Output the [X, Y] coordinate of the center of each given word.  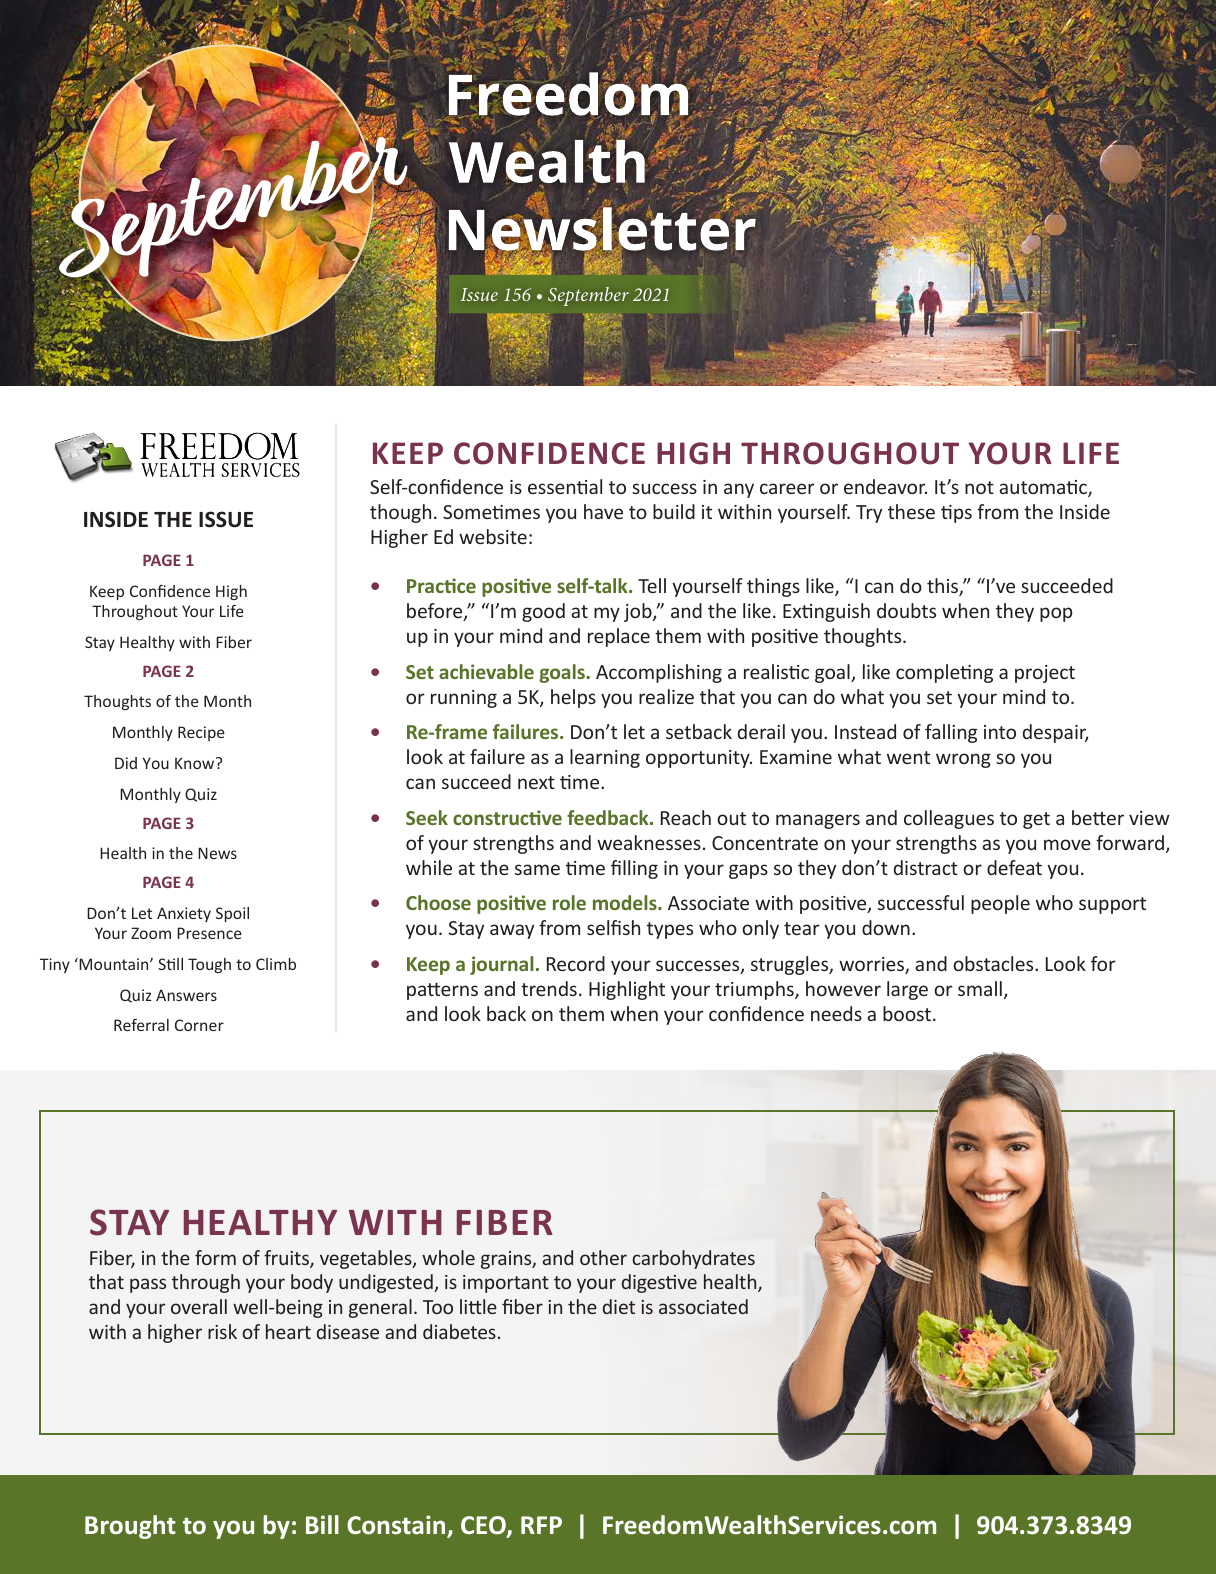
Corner [199, 1025]
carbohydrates [693, 1259]
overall [199, 1306]
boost [908, 1013]
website [493, 536]
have [603, 511]
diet [619, 1306]
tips [956, 514]
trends [549, 988]
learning [605, 758]
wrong [963, 760]
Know [196, 763]
